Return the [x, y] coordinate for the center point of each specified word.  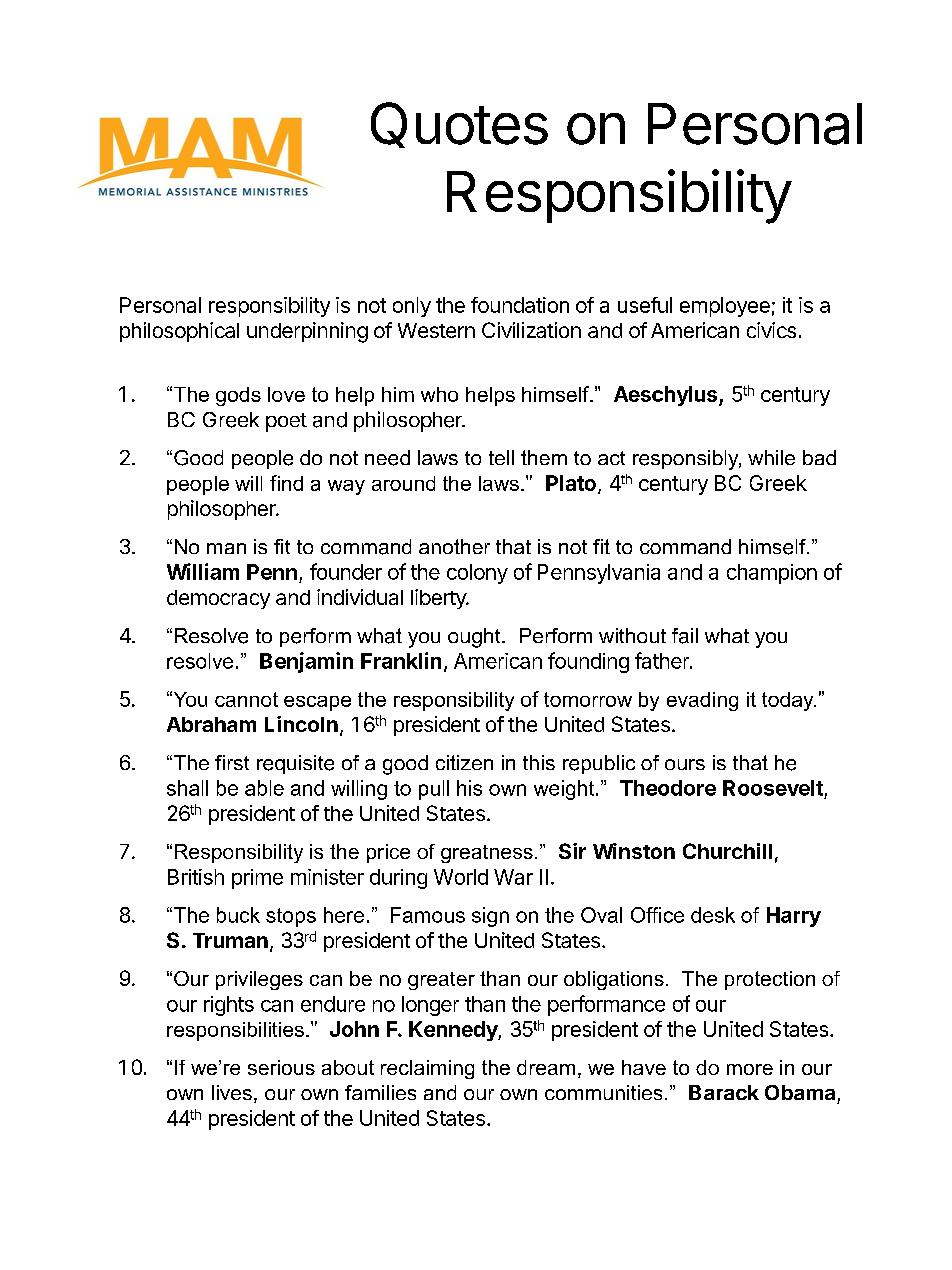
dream [546, 1067]
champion [772, 574]
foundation [520, 305]
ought [475, 638]
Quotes [459, 125]
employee [725, 307]
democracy [218, 599]
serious [281, 1067]
